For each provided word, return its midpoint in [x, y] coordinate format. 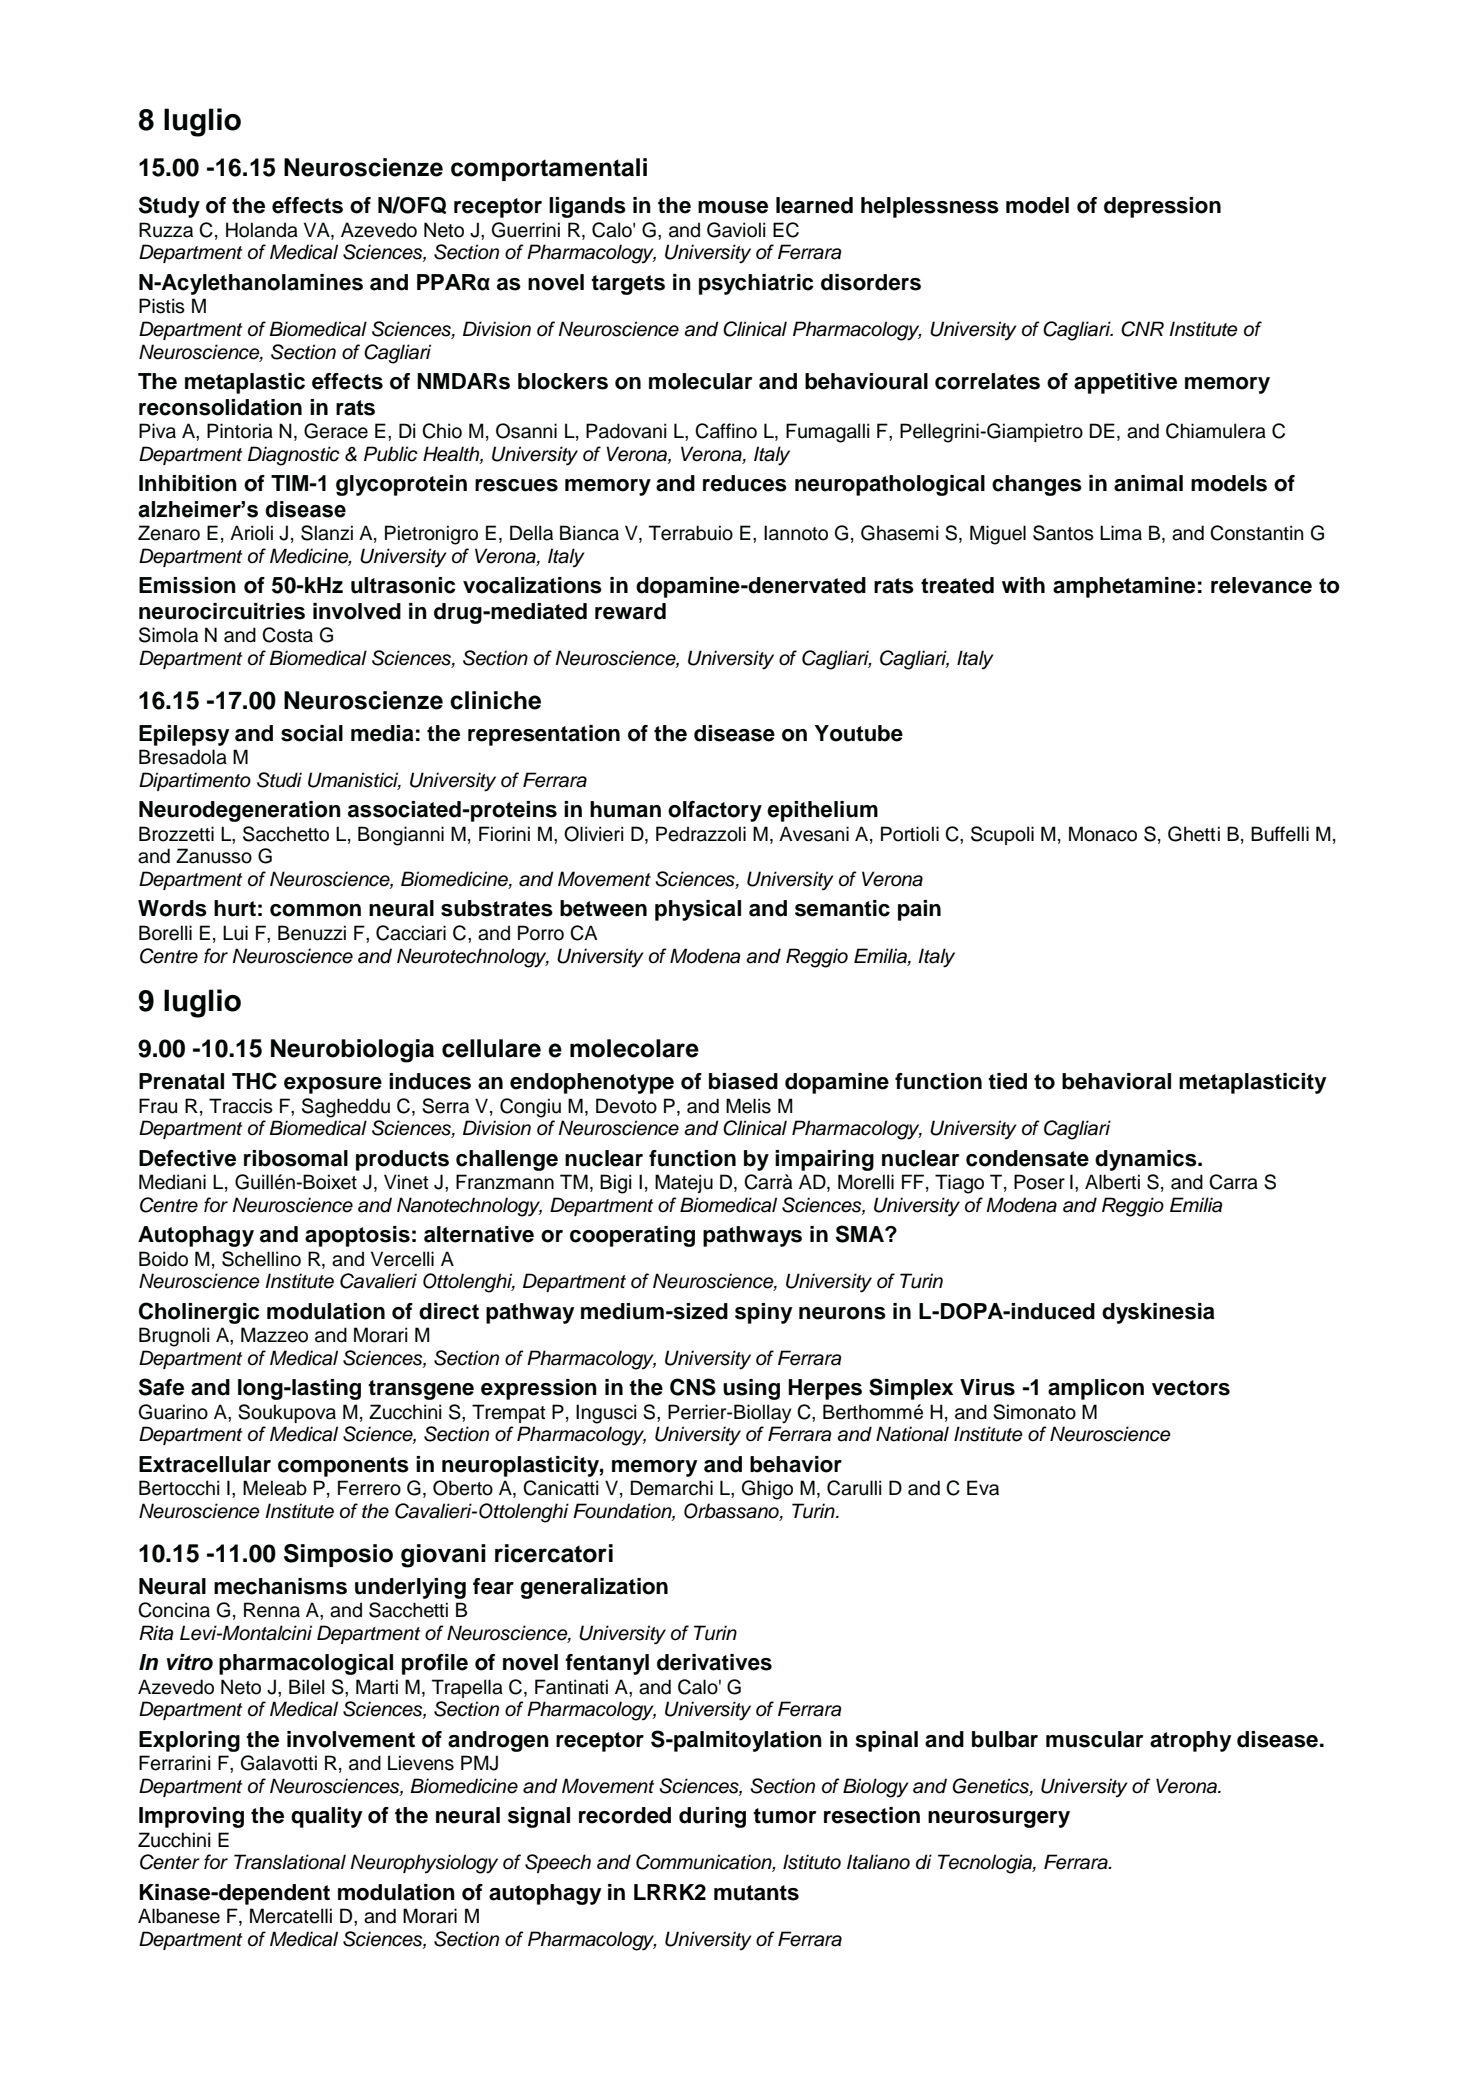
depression [1162, 207]
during [712, 1817]
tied [1007, 1081]
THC [254, 1081]
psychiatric [756, 284]
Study [169, 207]
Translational [290, 1862]
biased [743, 1081]
